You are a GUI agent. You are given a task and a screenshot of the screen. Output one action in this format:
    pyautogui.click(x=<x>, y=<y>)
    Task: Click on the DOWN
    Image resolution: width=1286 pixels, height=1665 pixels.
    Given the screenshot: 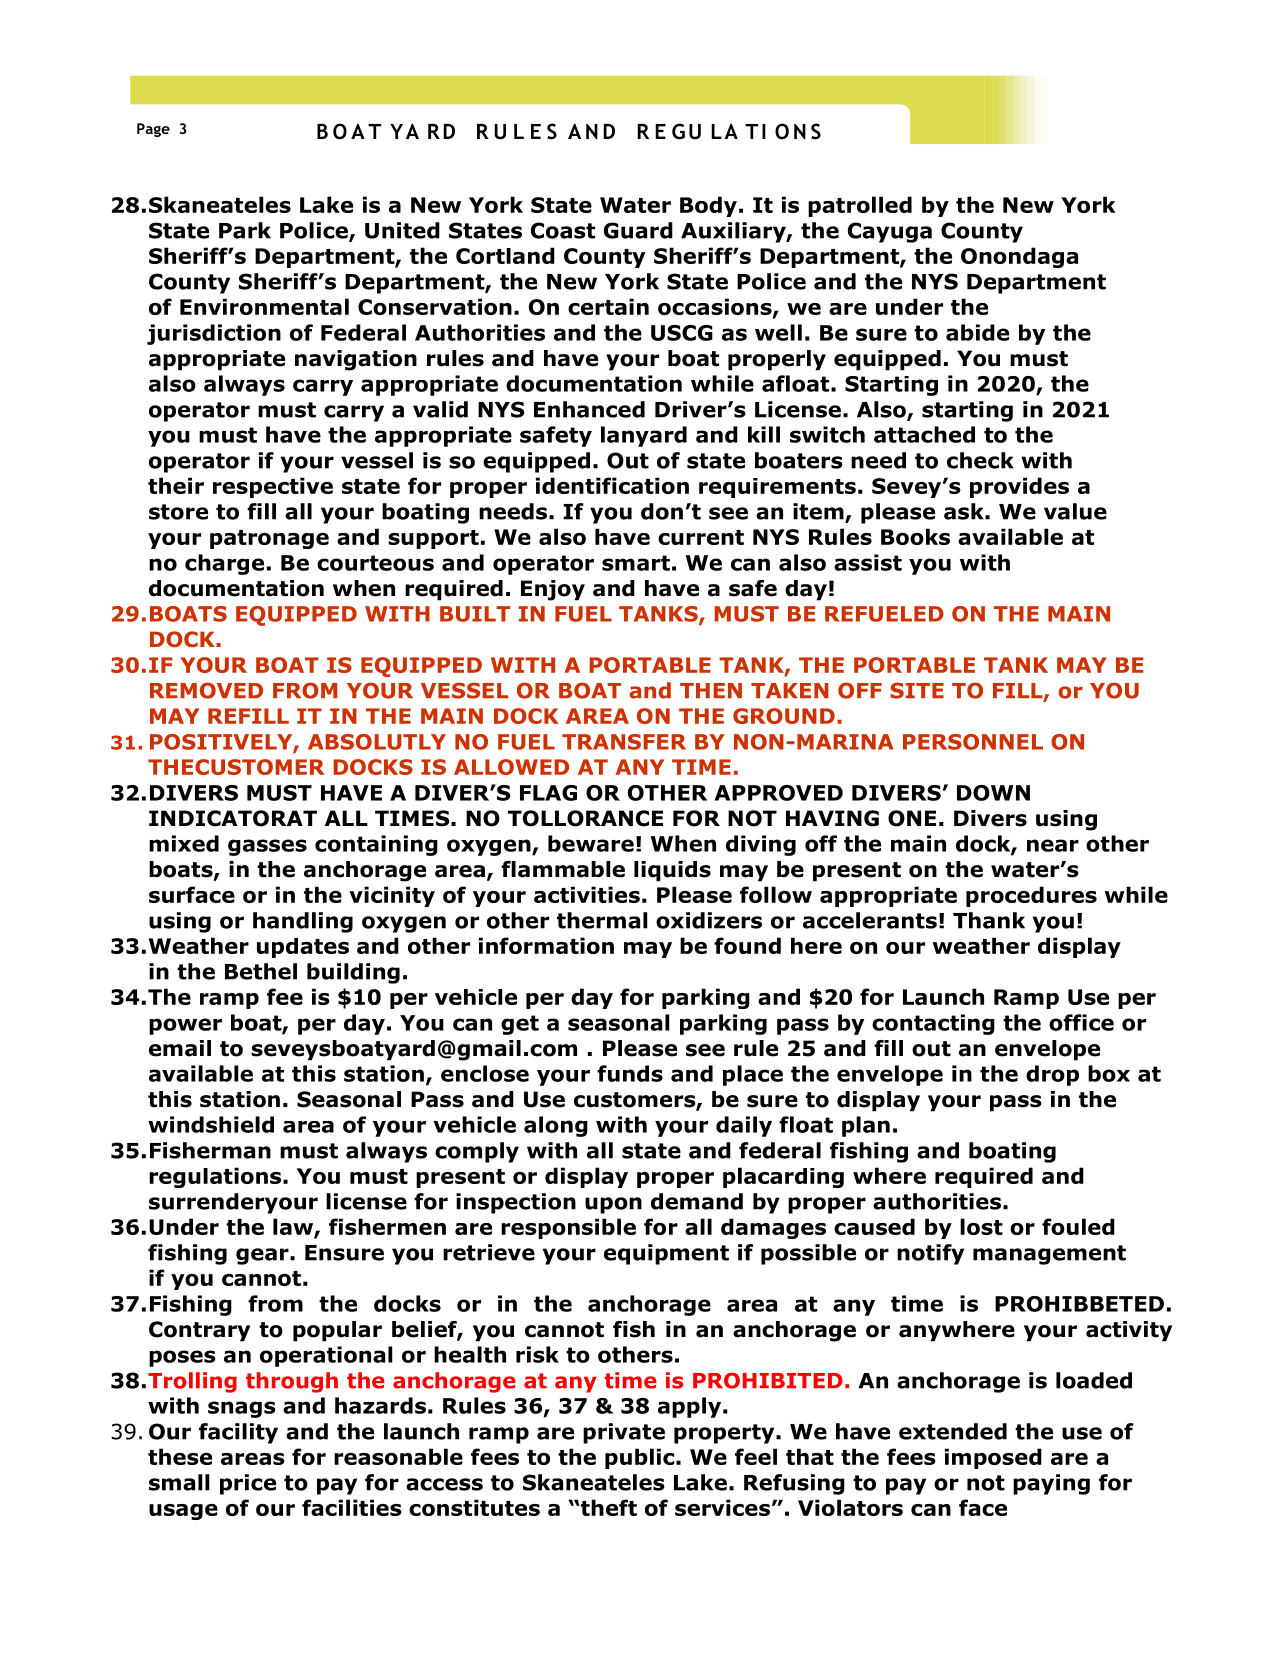 What is the action you would take?
    pyautogui.click(x=993, y=793)
